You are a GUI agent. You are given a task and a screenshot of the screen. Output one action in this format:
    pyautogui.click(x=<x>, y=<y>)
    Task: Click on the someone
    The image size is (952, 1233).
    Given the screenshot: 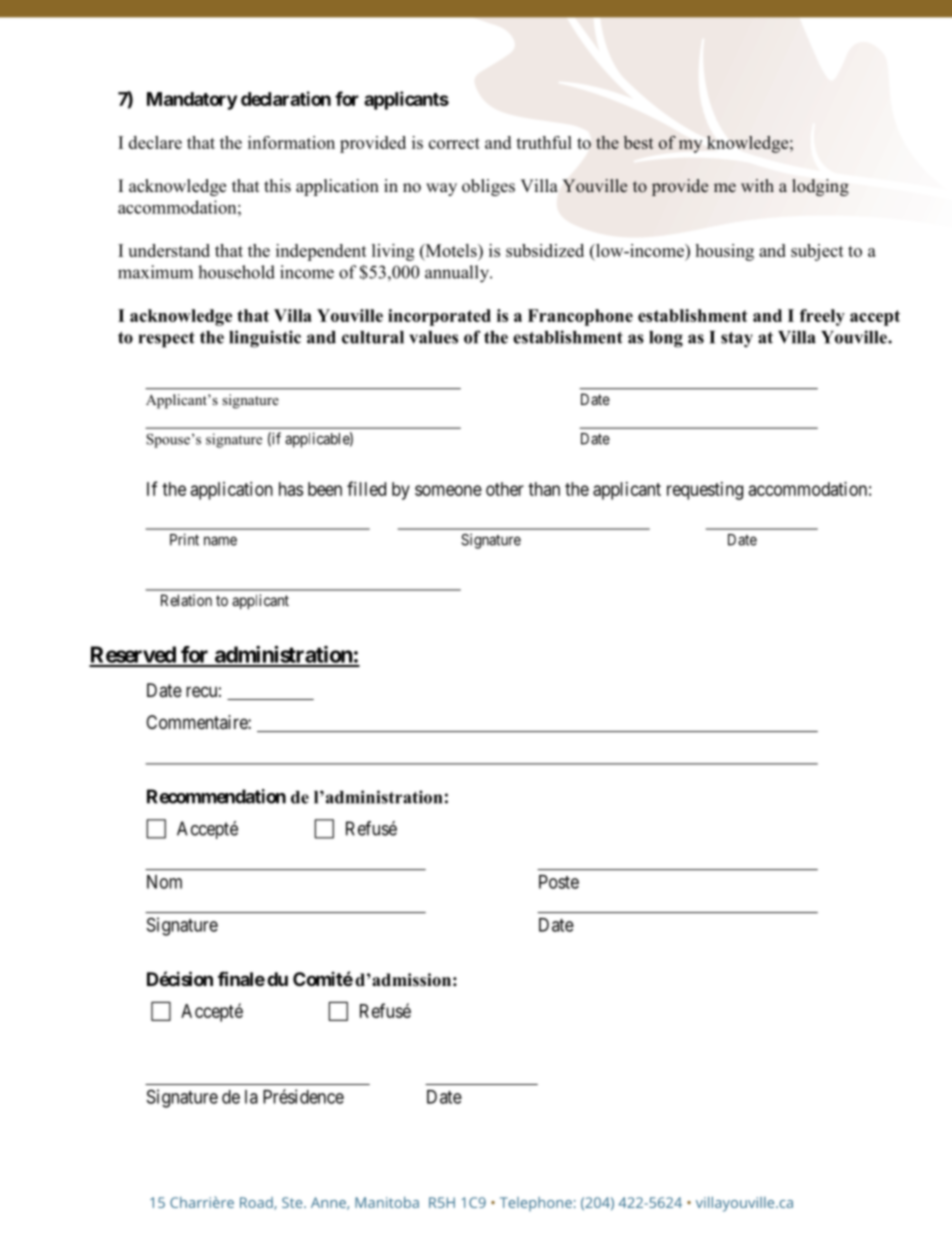 What is the action you would take?
    pyautogui.click(x=448, y=490)
